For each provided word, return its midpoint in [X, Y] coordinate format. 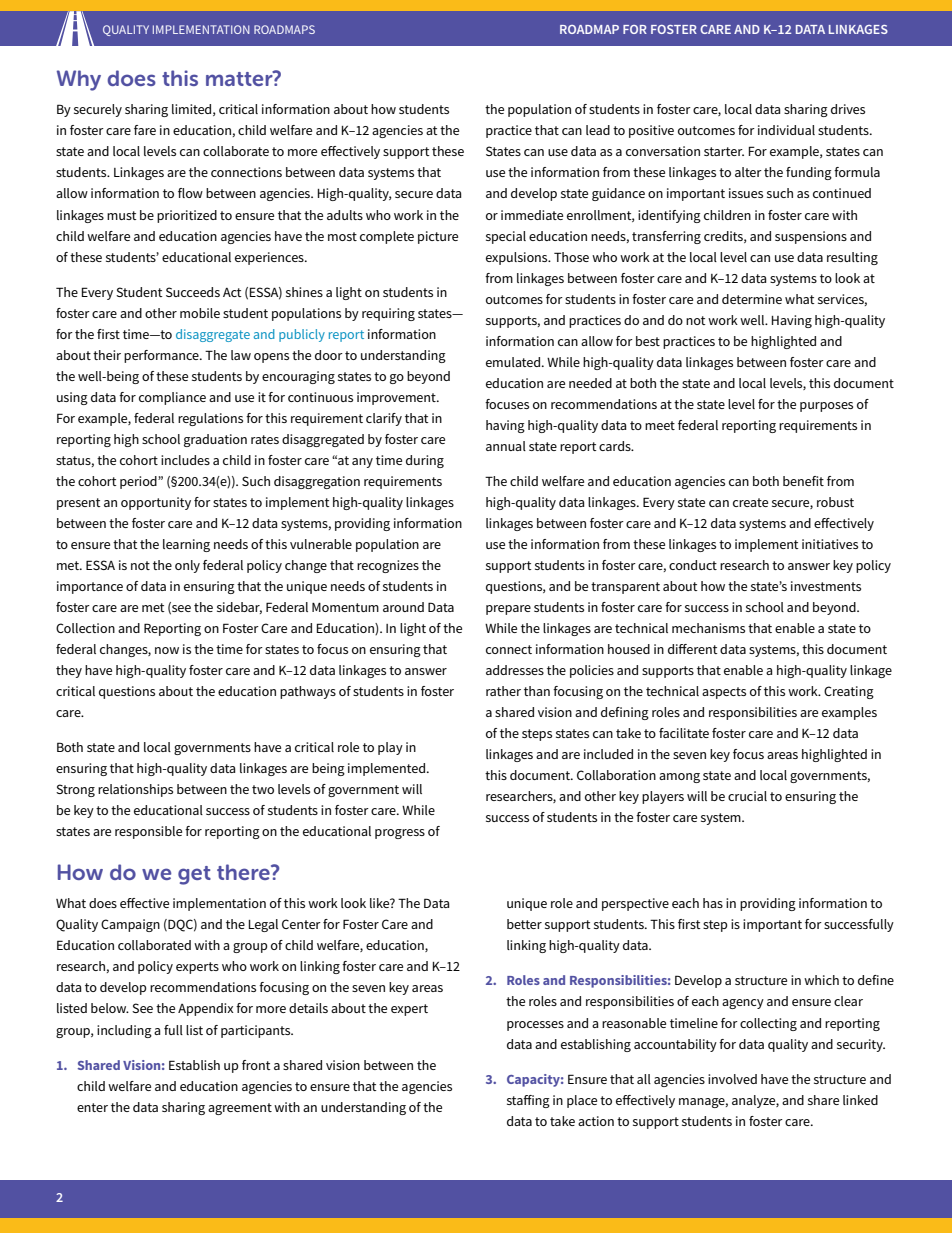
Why [79, 80]
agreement [240, 1109]
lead [598, 130]
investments [826, 586]
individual [786, 130]
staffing [528, 1101]
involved [732, 1079]
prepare [508, 610]
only [187, 566]
